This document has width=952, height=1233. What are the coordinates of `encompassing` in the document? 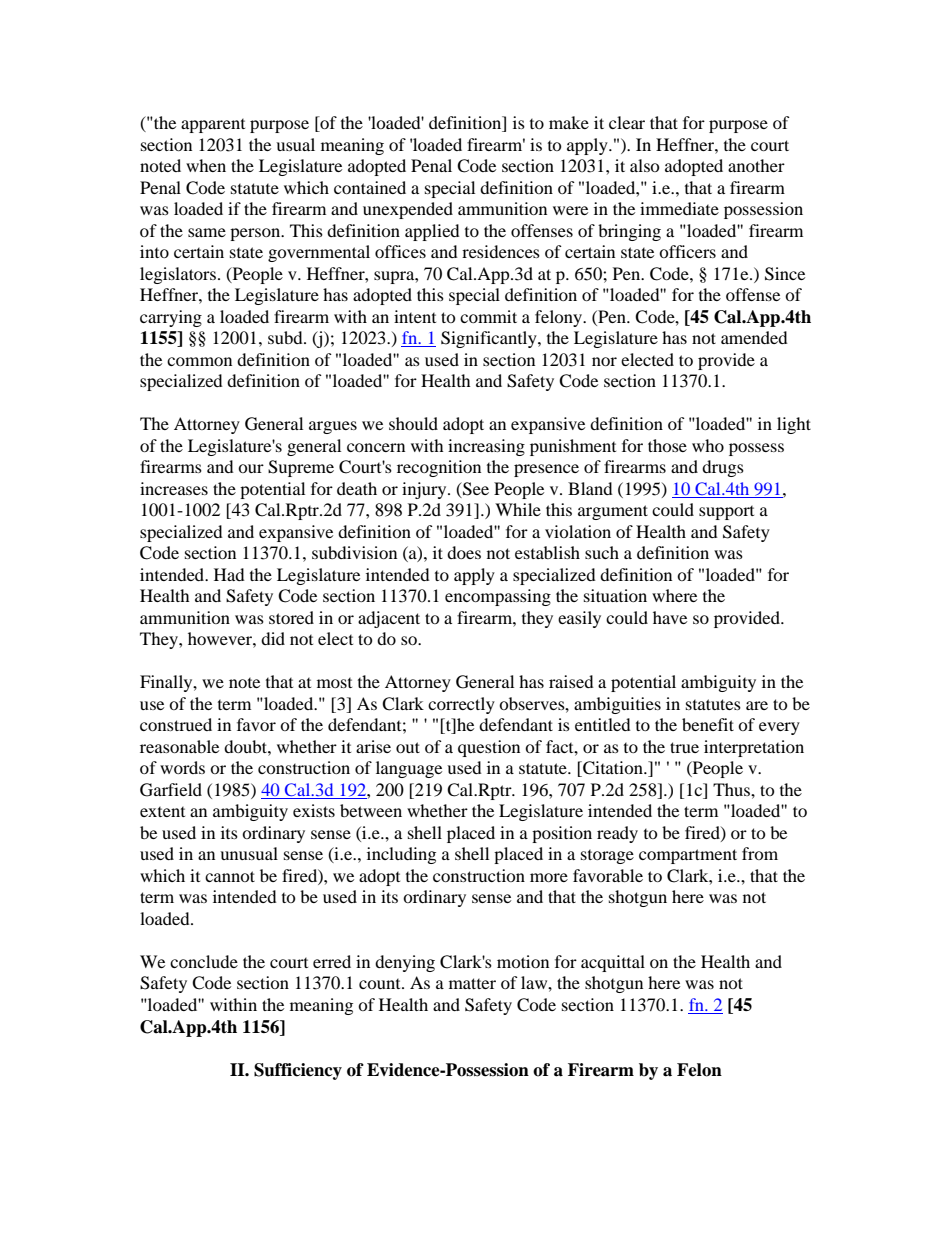 It's located at (498, 597).
